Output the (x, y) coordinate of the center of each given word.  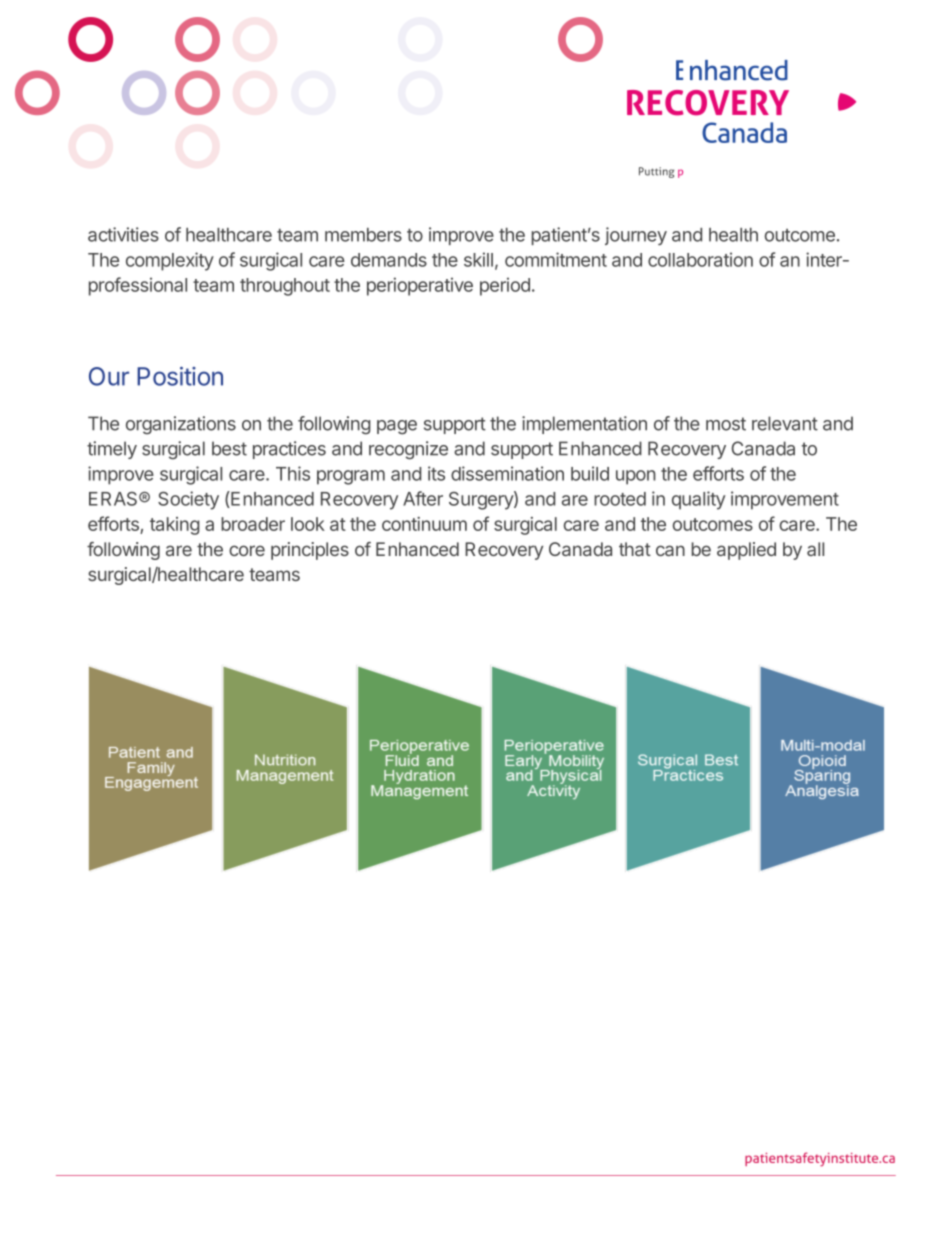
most (726, 424)
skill (478, 259)
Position (180, 376)
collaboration (700, 259)
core (247, 550)
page (397, 427)
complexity (170, 261)
